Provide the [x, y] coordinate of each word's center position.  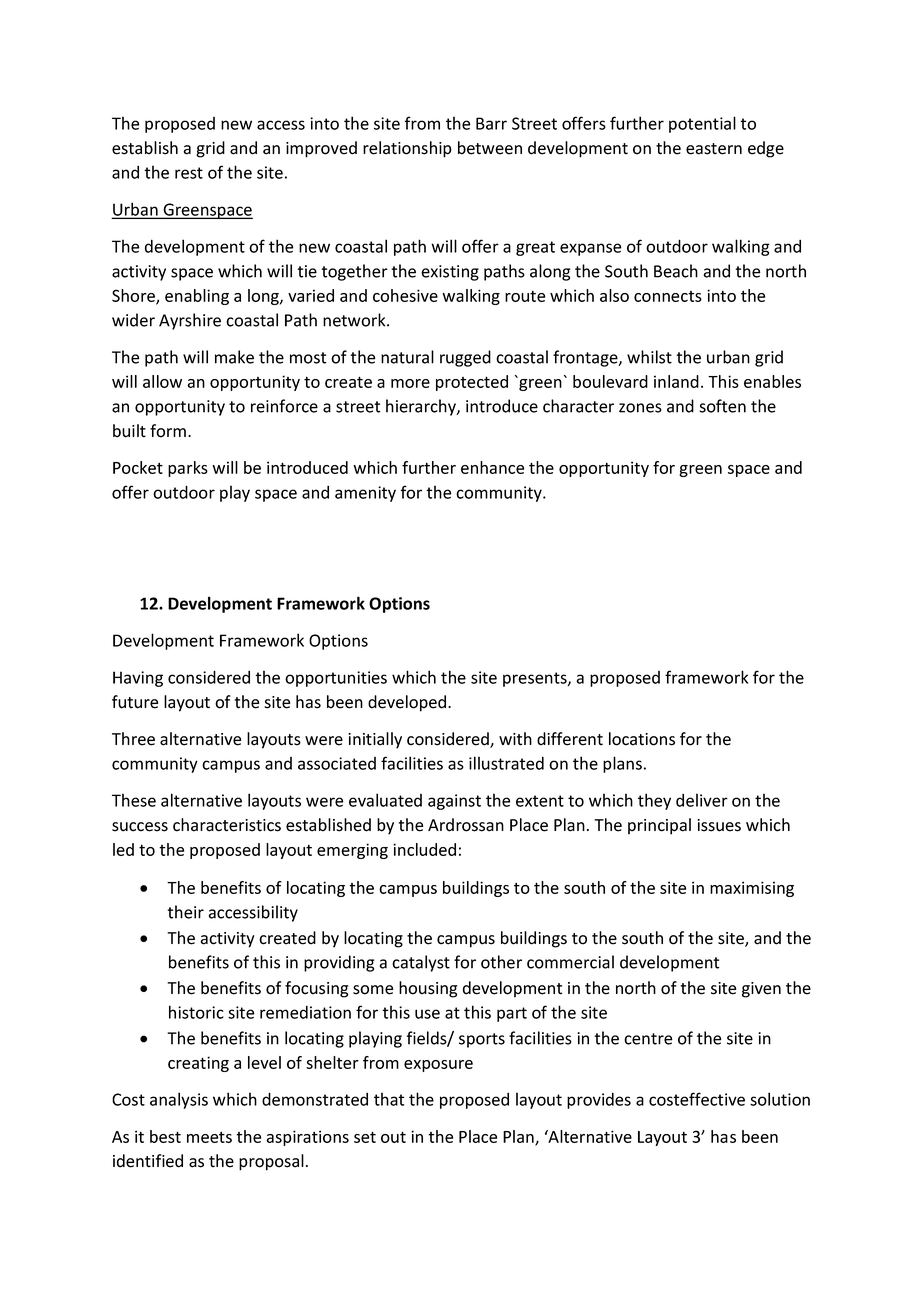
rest [189, 173]
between [490, 148]
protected [472, 383]
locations [642, 739]
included [424, 849]
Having [138, 679]
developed [407, 703]
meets [209, 1137]
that [389, 1099]
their [185, 912]
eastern [714, 149]
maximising [752, 889]
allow [162, 381]
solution [780, 1099]
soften [722, 406]
